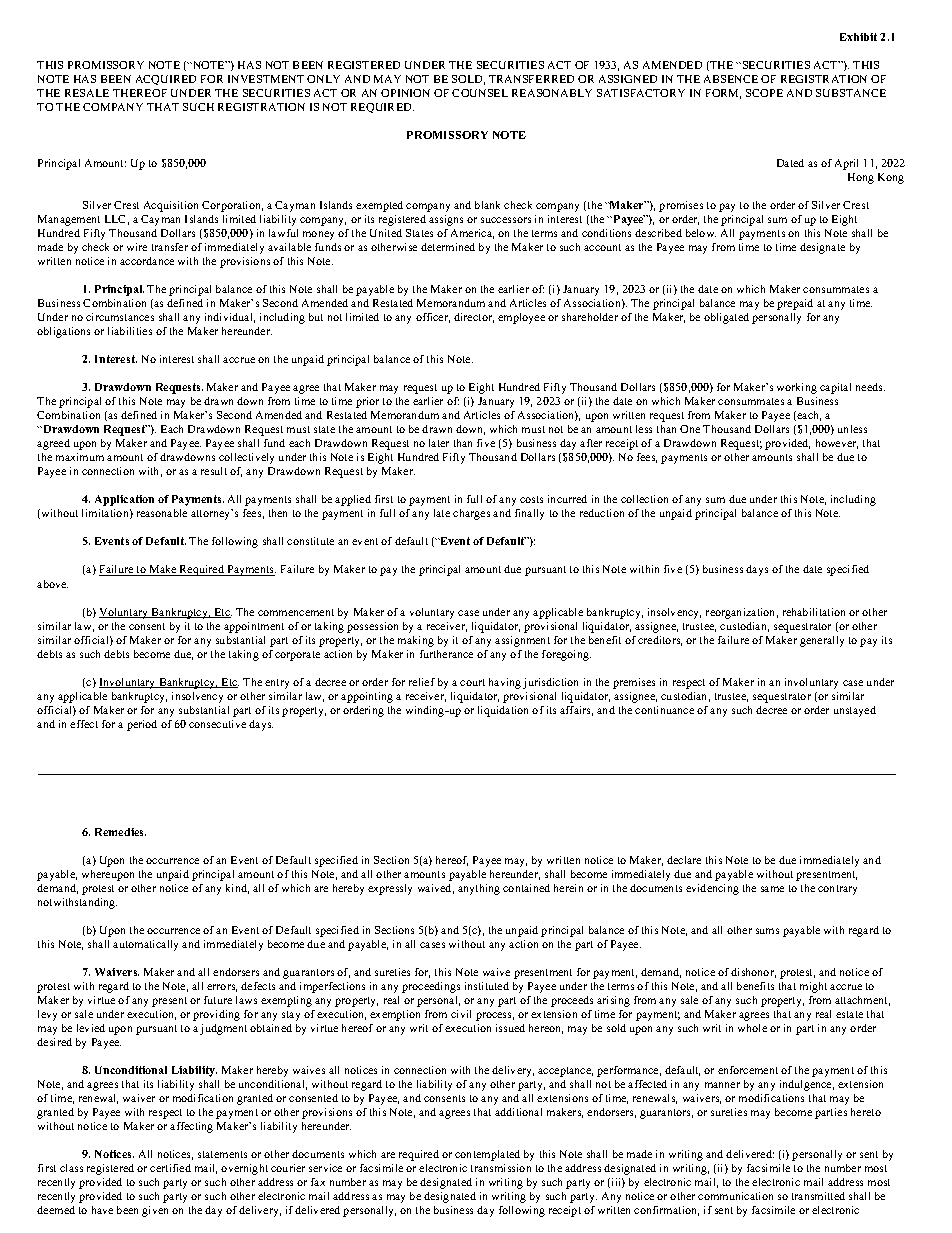  I want to click on transmitted, so click(818, 1196).
